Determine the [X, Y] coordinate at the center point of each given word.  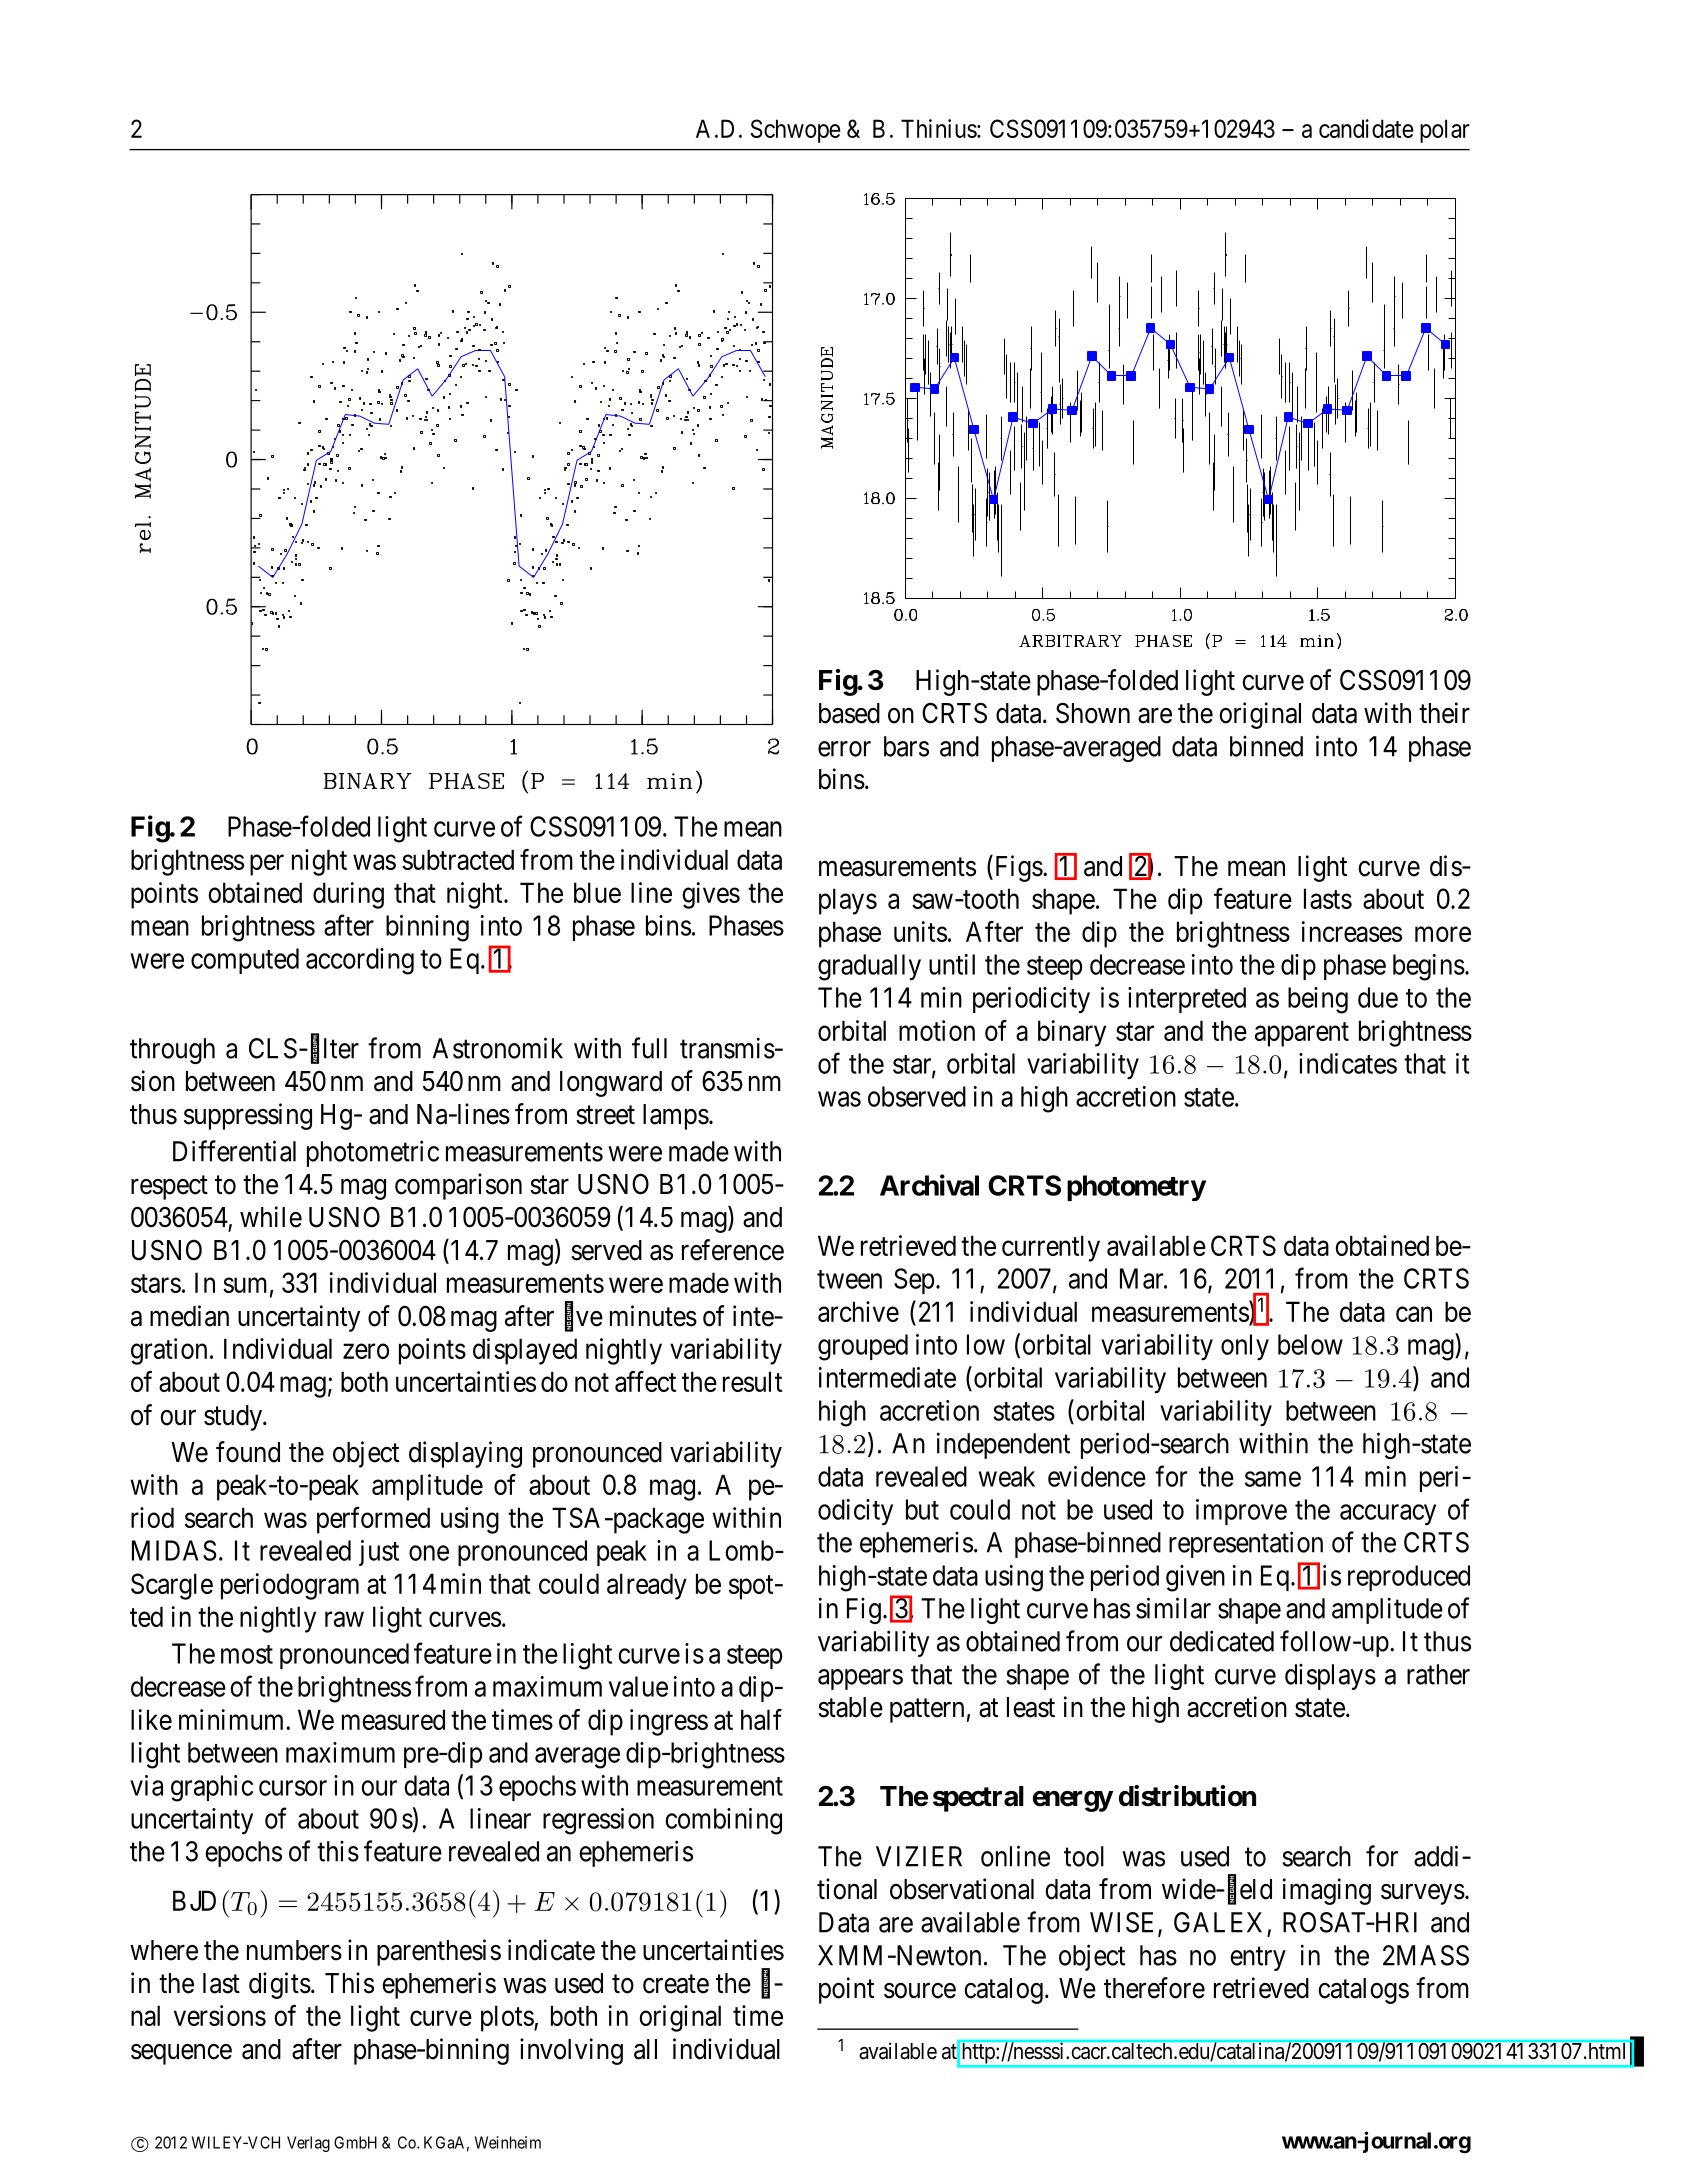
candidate [1366, 128]
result [752, 1381]
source [920, 1991]
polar [1445, 131]
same [1273, 1479]
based [849, 713]
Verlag [308, 2144]
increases [1352, 931]
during [348, 895]
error [844, 749]
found [248, 1452]
